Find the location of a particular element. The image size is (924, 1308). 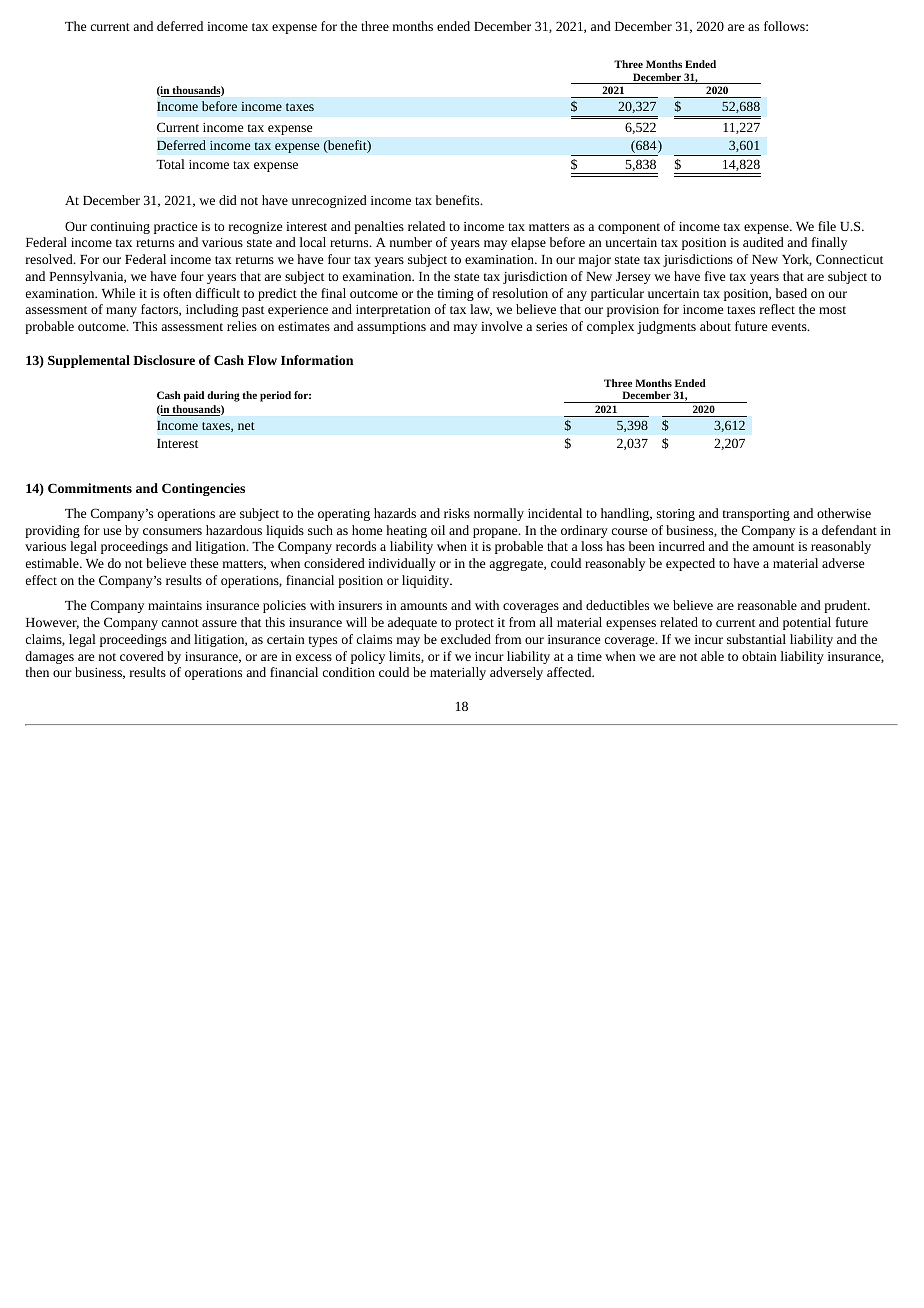

penalties is located at coordinates (379, 227).
